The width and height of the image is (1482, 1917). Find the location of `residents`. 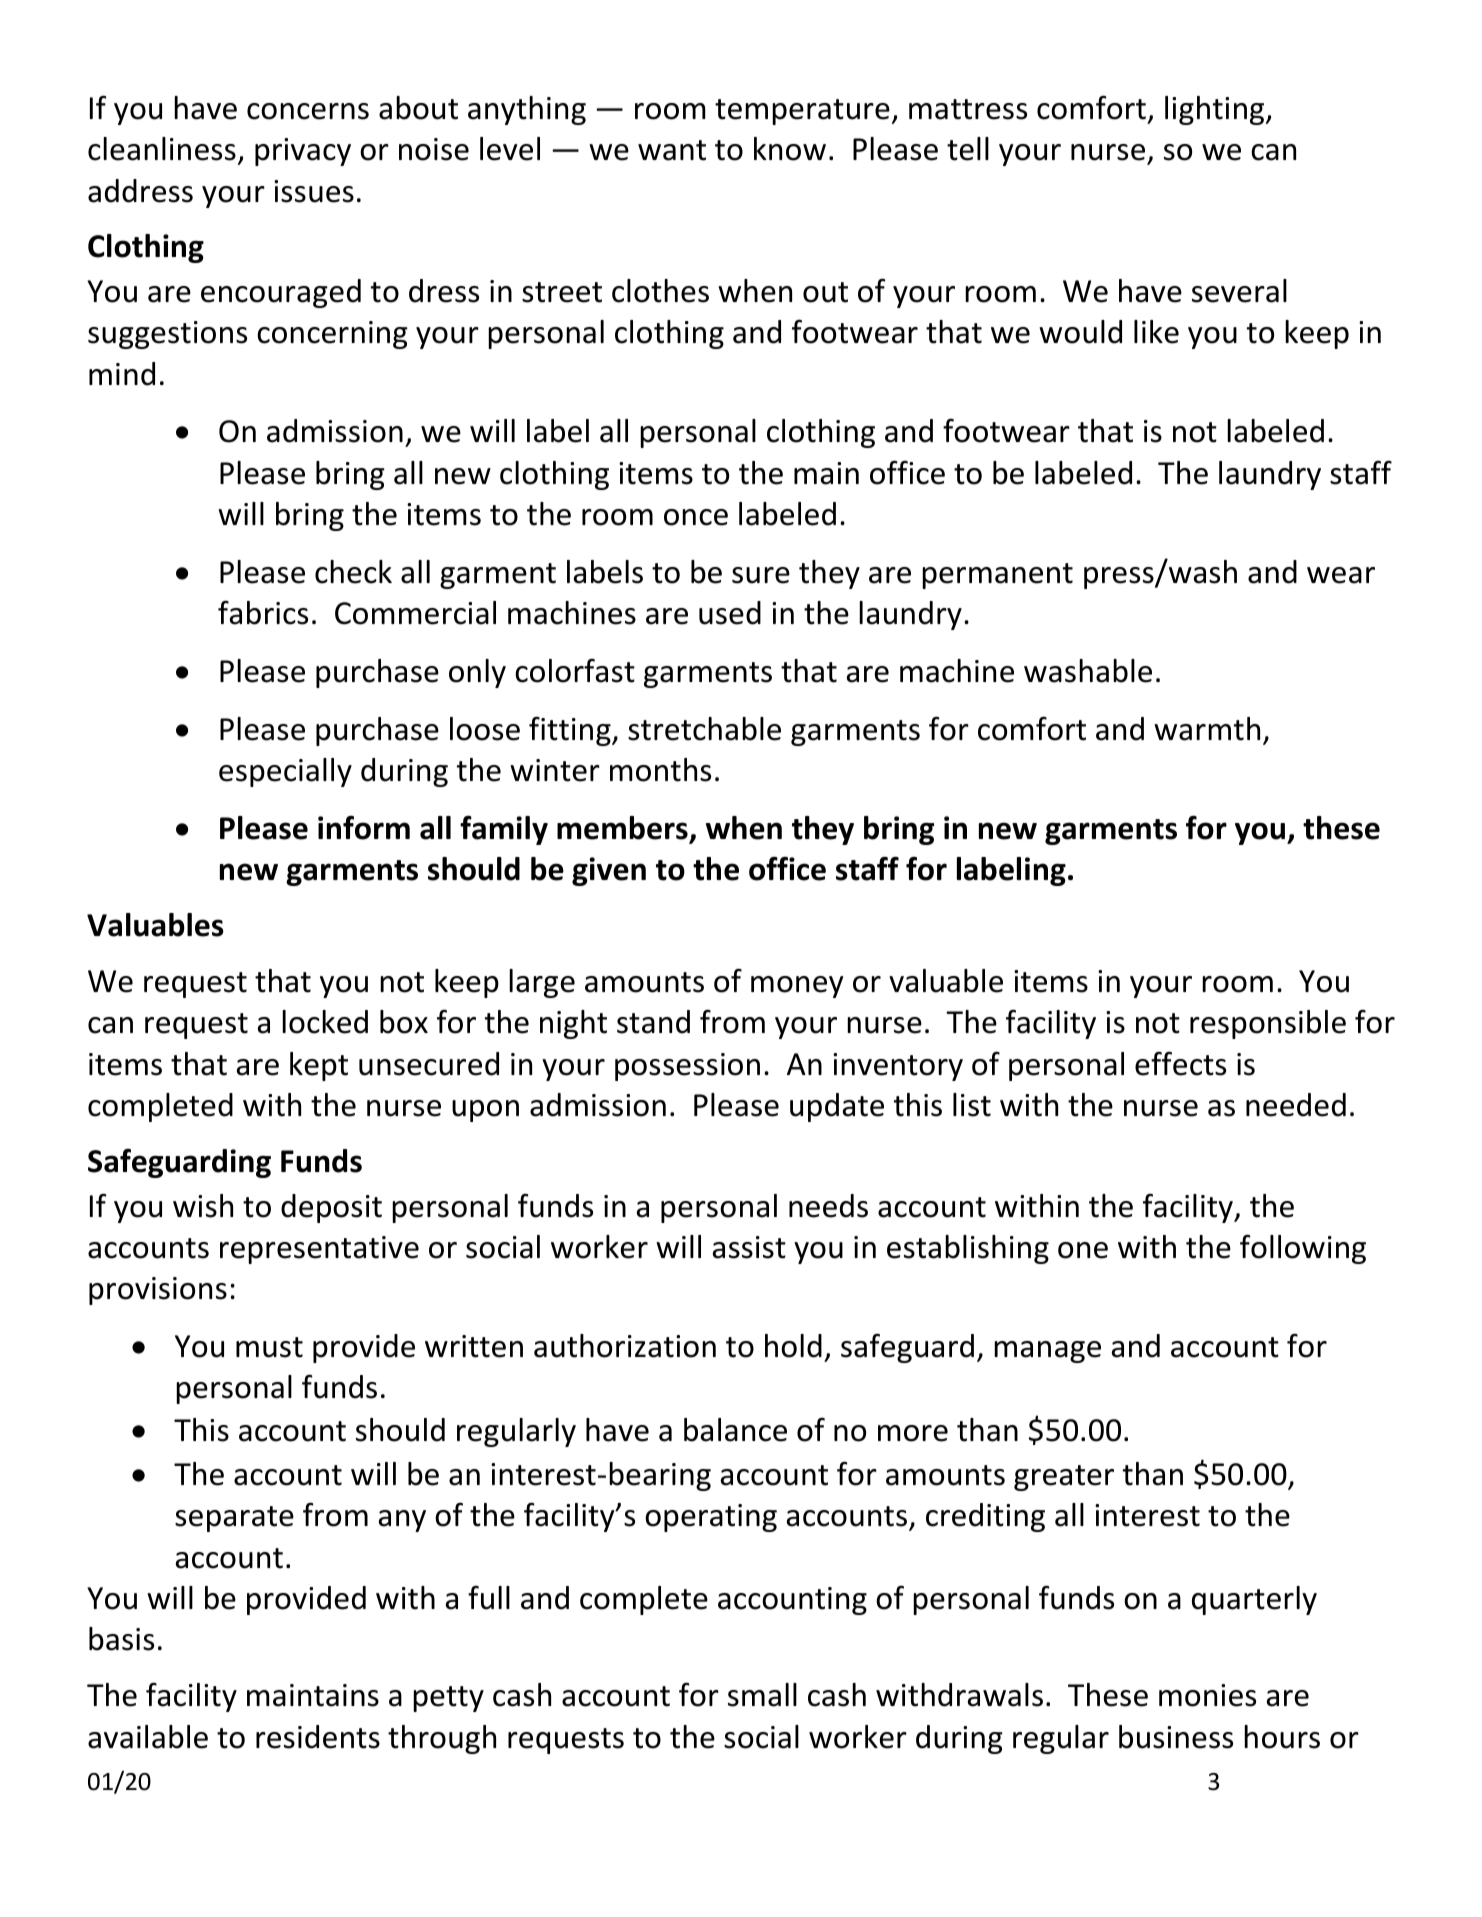

residents is located at coordinates (318, 1737).
